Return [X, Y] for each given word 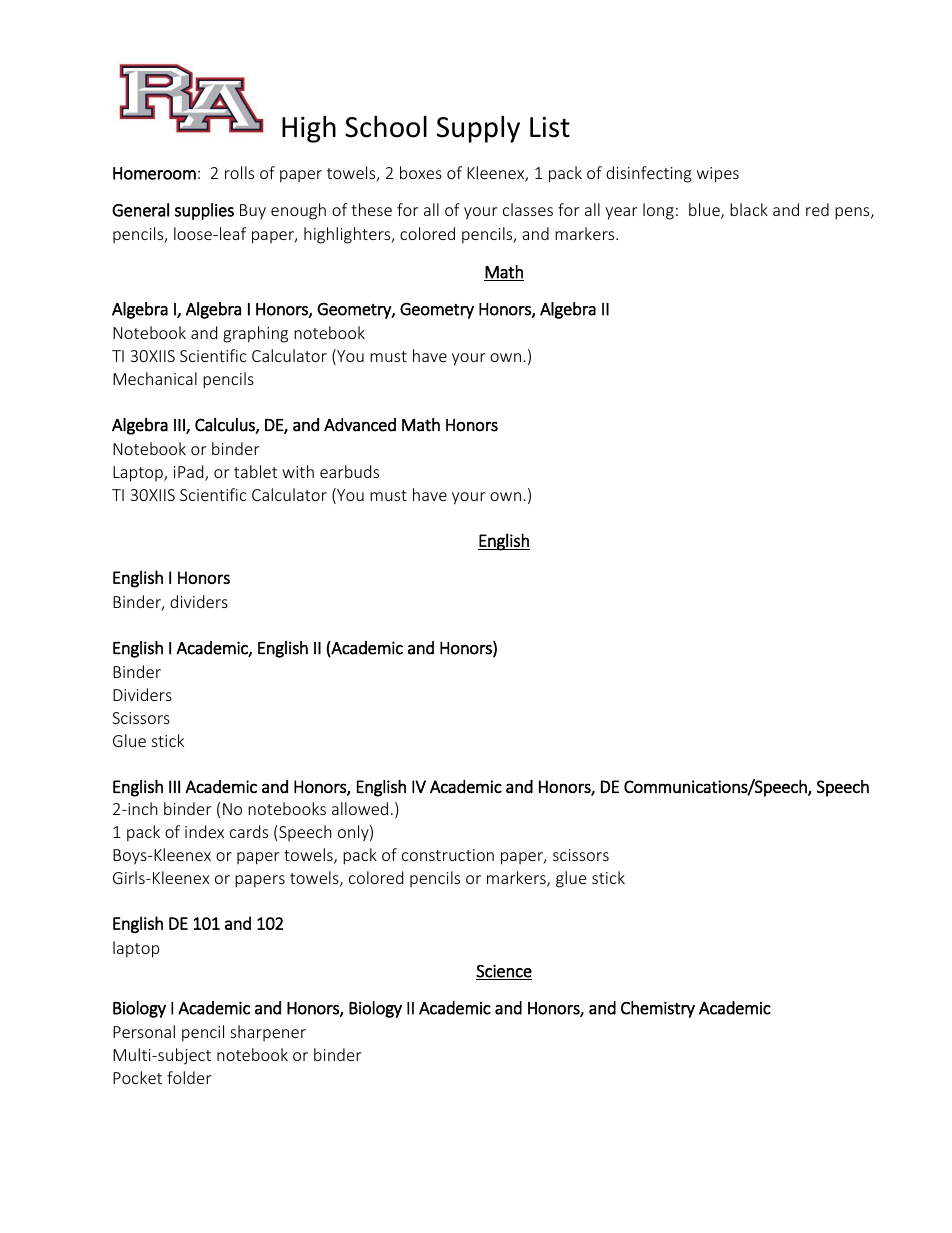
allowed [360, 808]
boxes [421, 172]
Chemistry [658, 1009]
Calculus [226, 425]
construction [448, 855]
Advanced [360, 425]
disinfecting [649, 174]
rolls [239, 172]
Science [504, 972]
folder [189, 1077]
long [658, 211]
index [204, 831]
